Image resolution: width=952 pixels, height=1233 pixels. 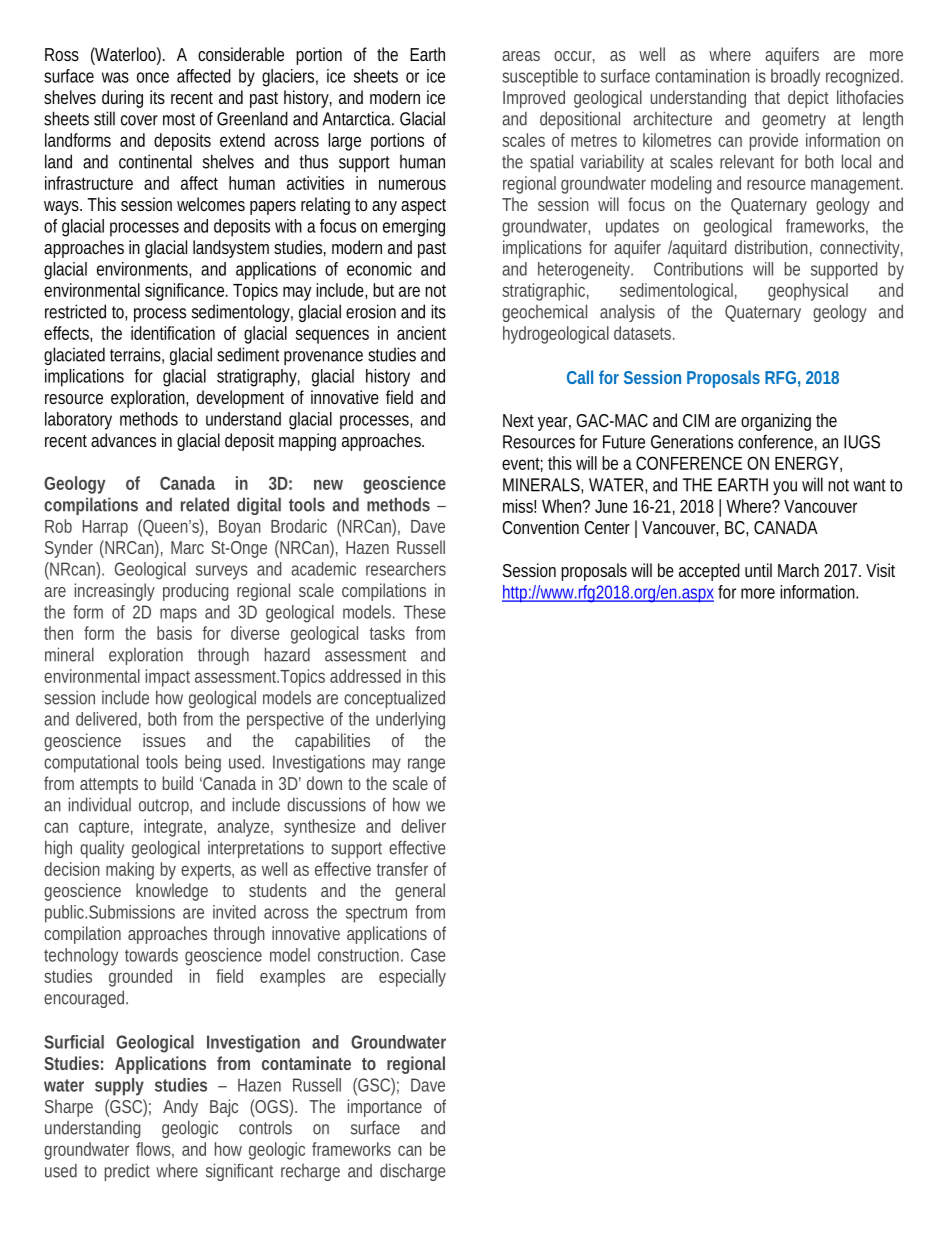 I want to click on These, so click(x=425, y=612).
